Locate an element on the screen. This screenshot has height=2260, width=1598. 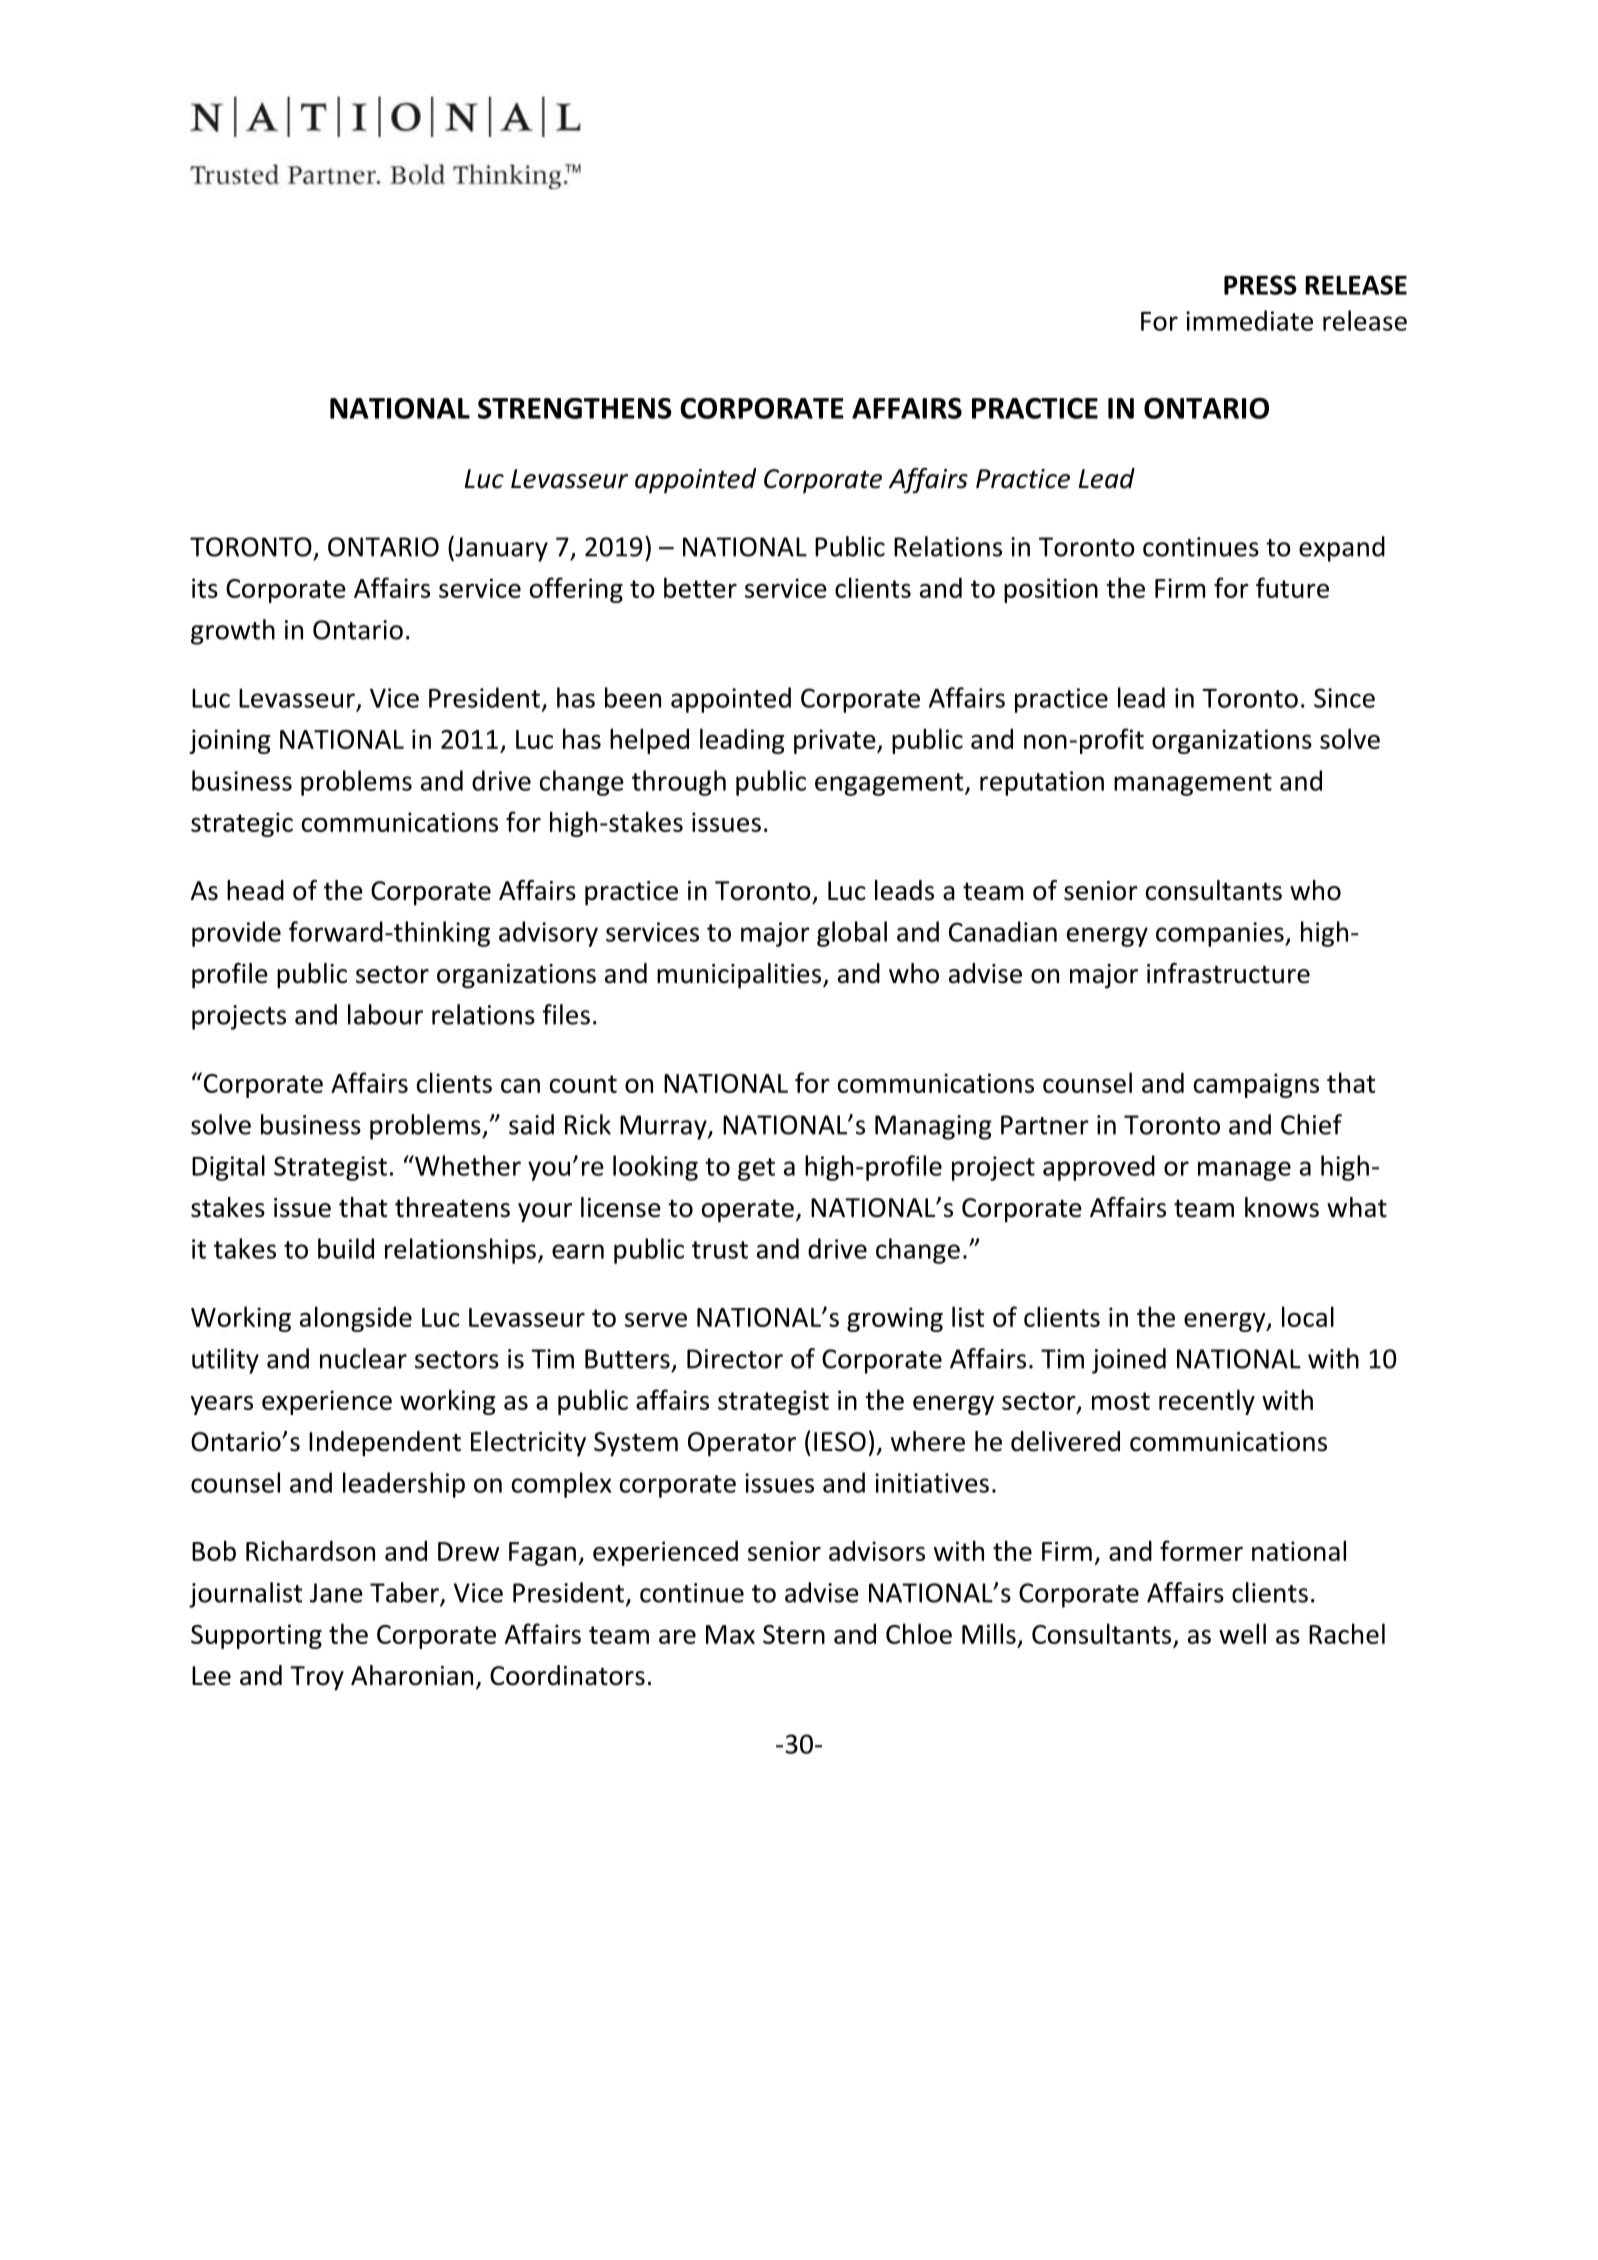
immediate is located at coordinates (1249, 320).
